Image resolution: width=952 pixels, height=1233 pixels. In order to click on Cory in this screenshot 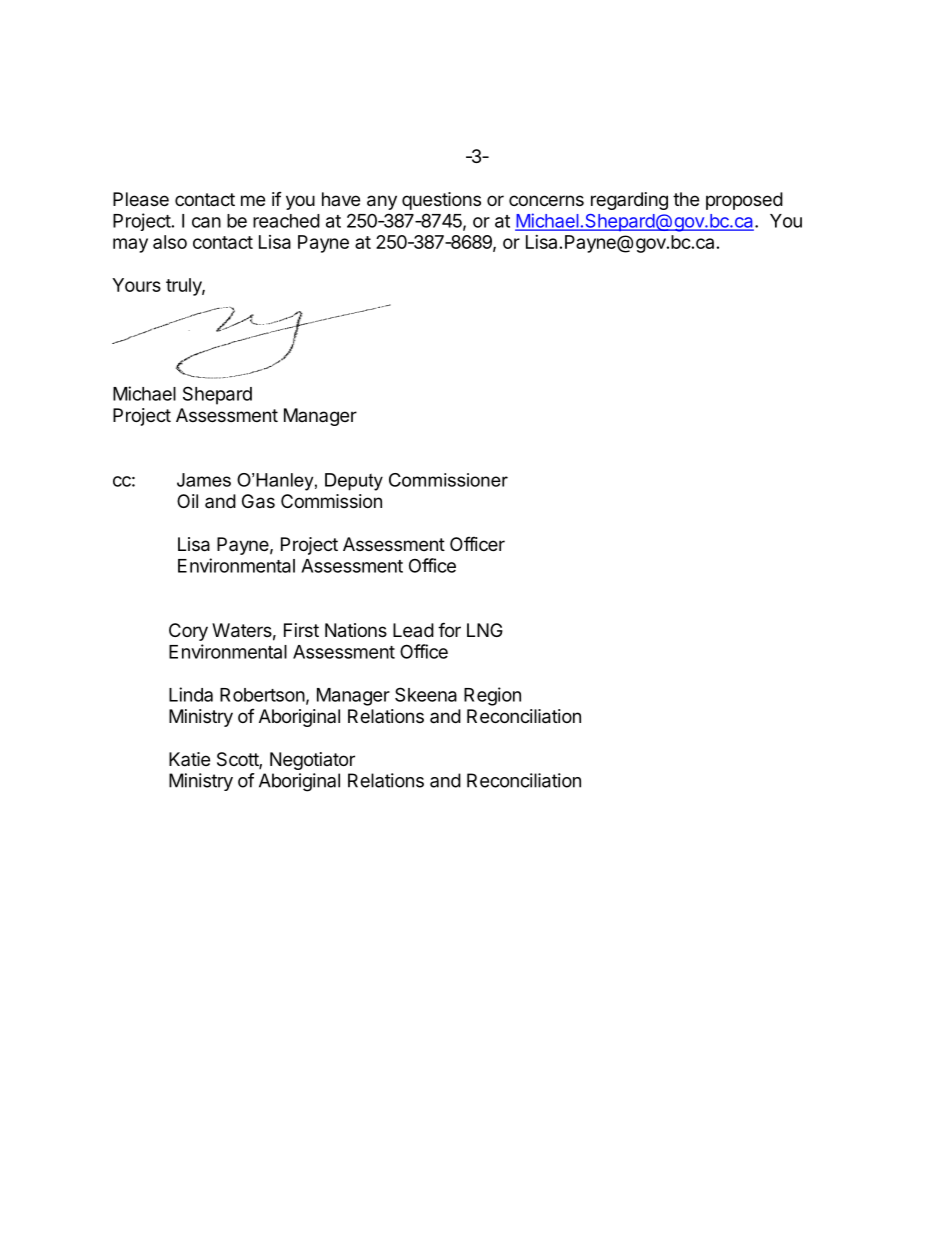, I will do `click(188, 632)`.
